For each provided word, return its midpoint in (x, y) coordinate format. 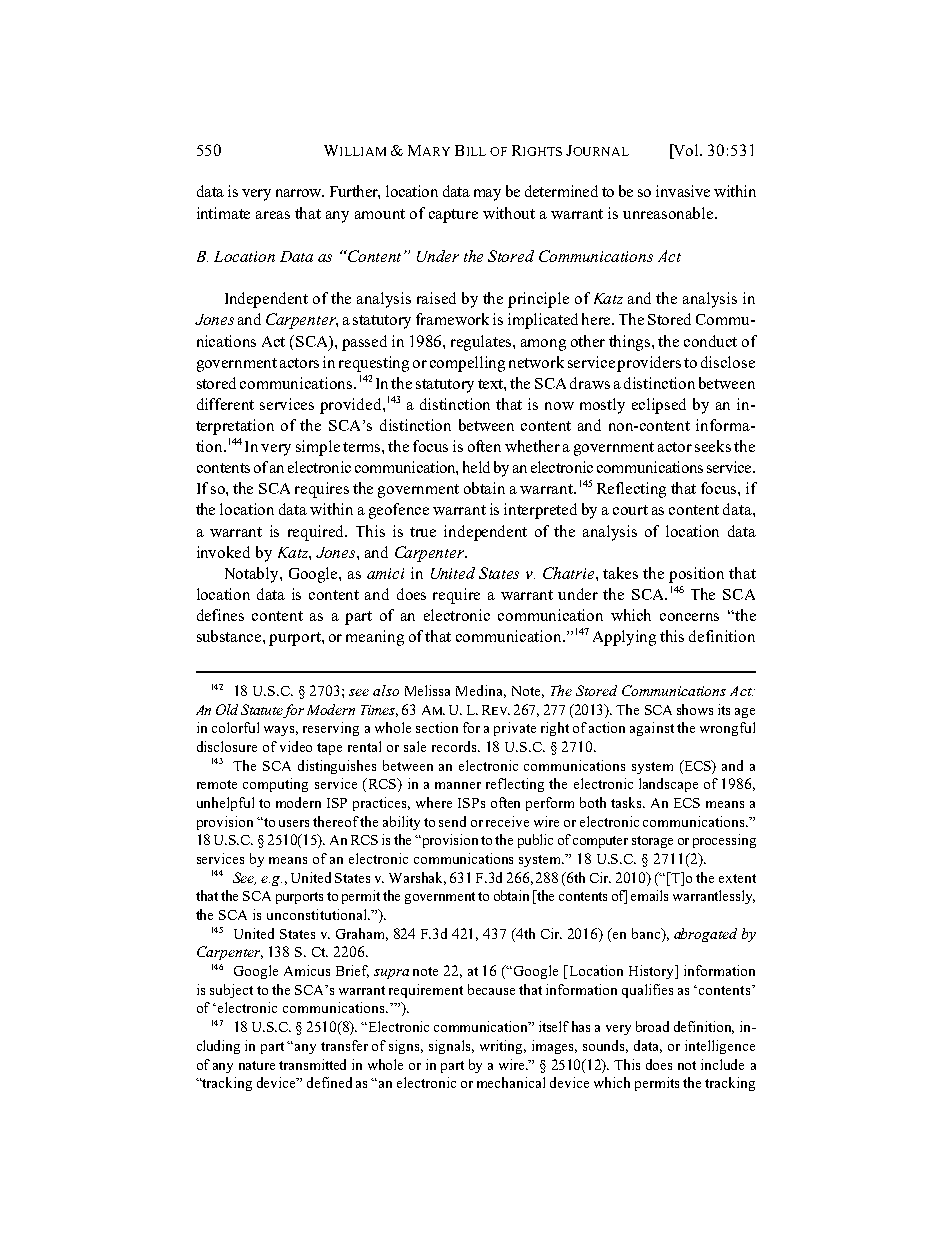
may (487, 195)
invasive (683, 191)
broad (652, 1026)
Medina (481, 691)
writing (503, 1047)
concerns (689, 617)
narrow (300, 193)
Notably (253, 575)
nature (257, 1065)
